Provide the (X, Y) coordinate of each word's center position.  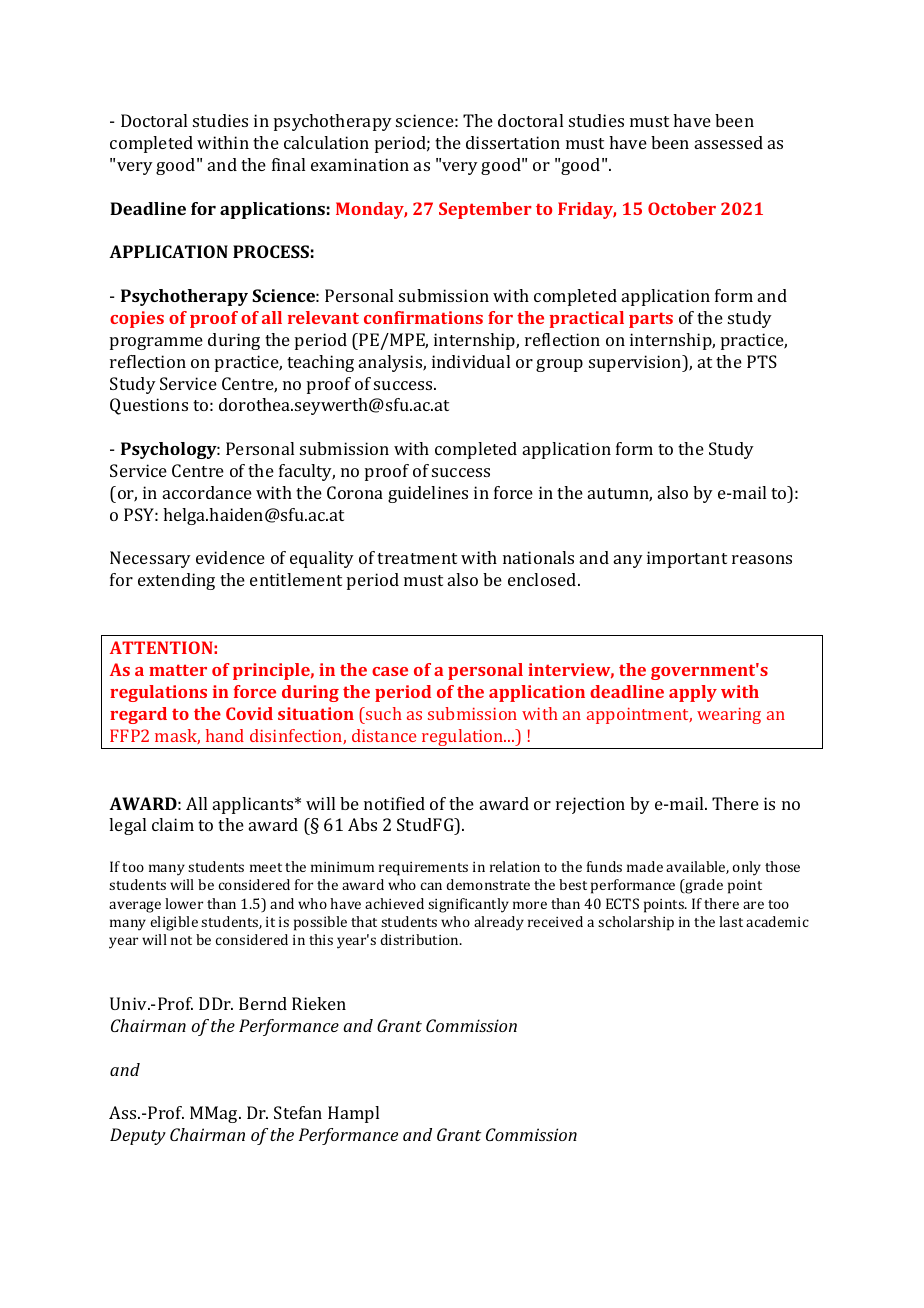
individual (471, 361)
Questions (149, 406)
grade (703, 886)
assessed (729, 142)
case (390, 671)
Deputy (138, 1136)
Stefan (298, 1112)
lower (184, 903)
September (485, 210)
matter (178, 670)
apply (693, 693)
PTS (762, 361)
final (288, 164)
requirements (423, 869)
